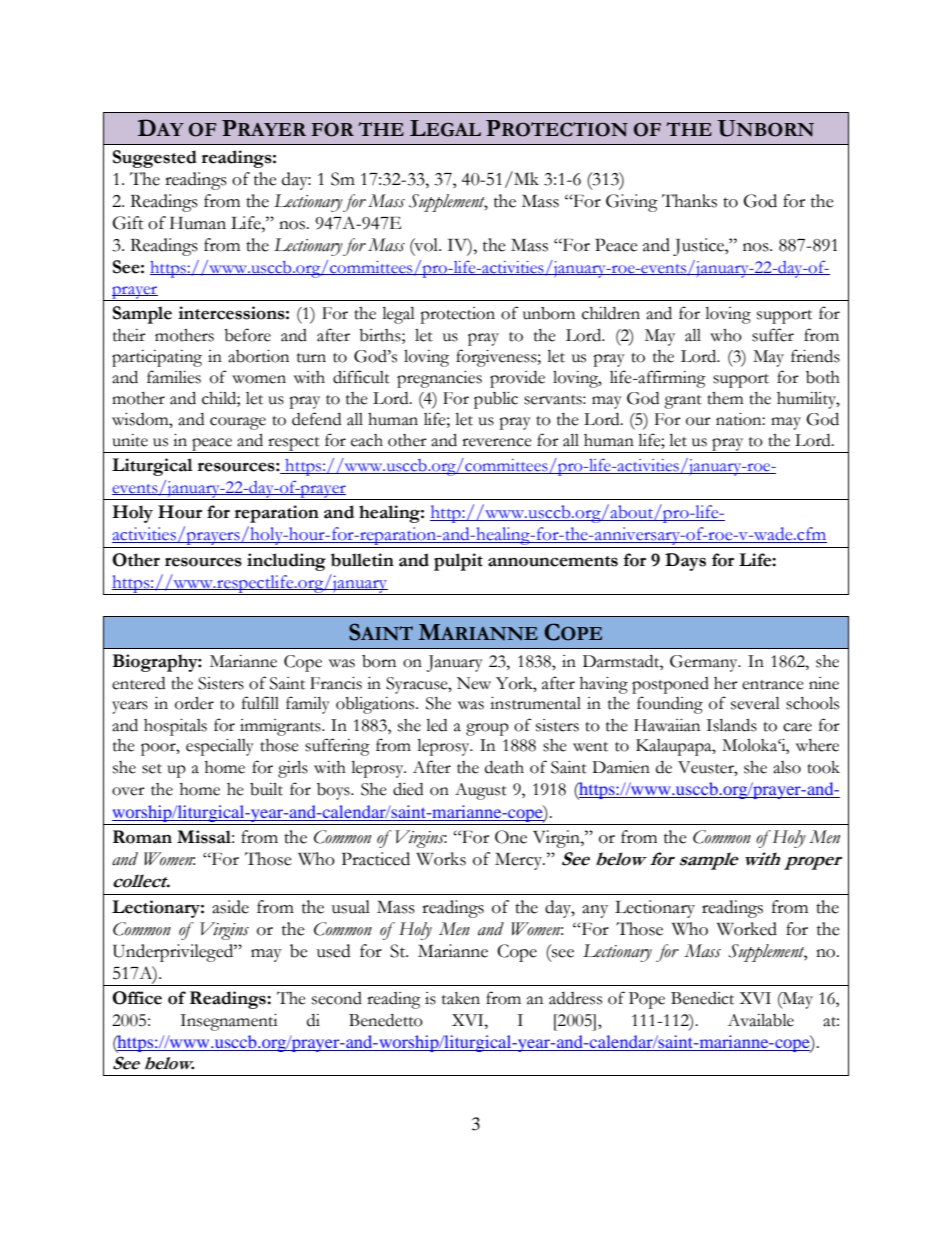 Image resolution: width=952 pixels, height=1233 pixels. Describe the element at coordinates (496, 400) in the image. I see `public` at that location.
